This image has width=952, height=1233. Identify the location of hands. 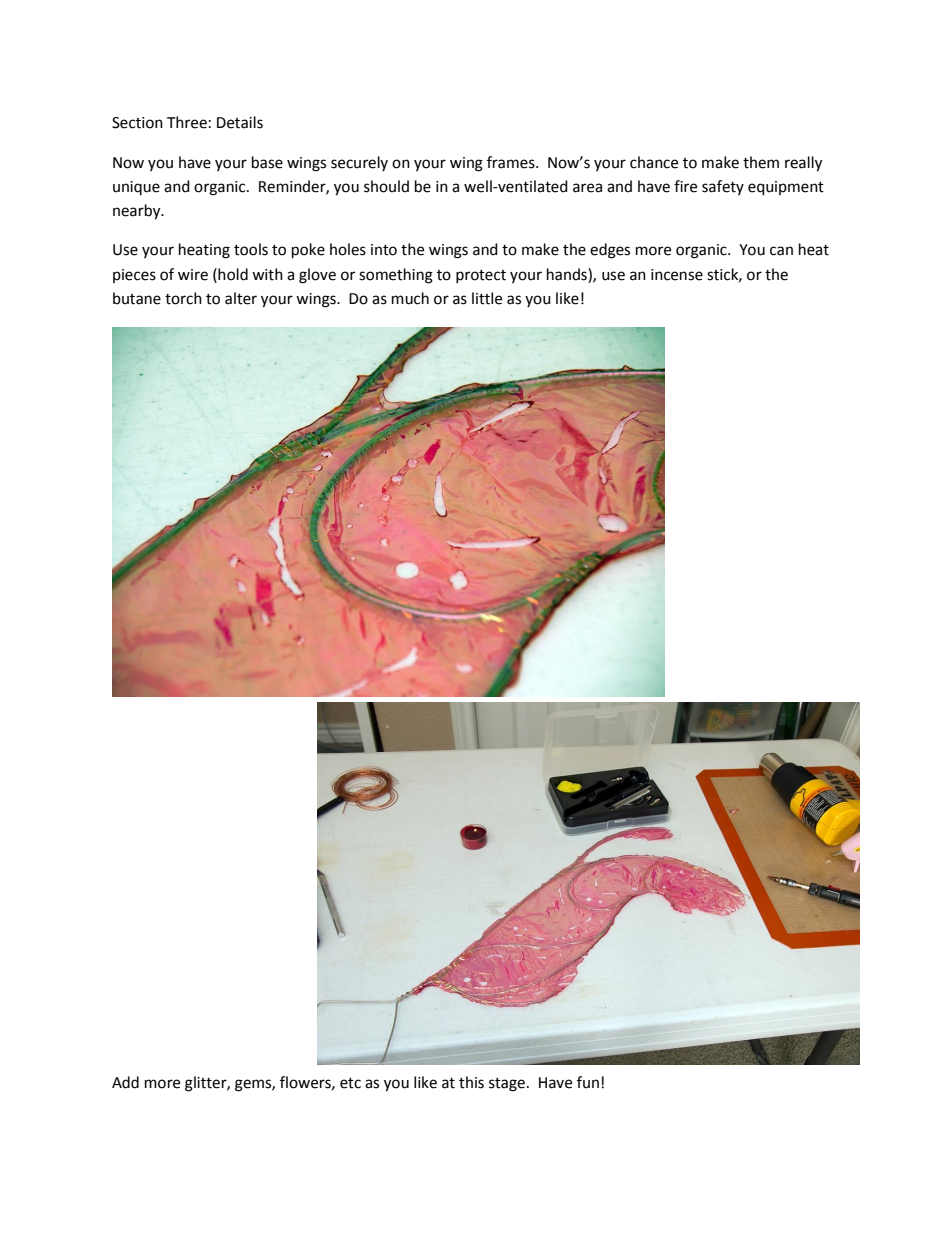
(568, 274).
